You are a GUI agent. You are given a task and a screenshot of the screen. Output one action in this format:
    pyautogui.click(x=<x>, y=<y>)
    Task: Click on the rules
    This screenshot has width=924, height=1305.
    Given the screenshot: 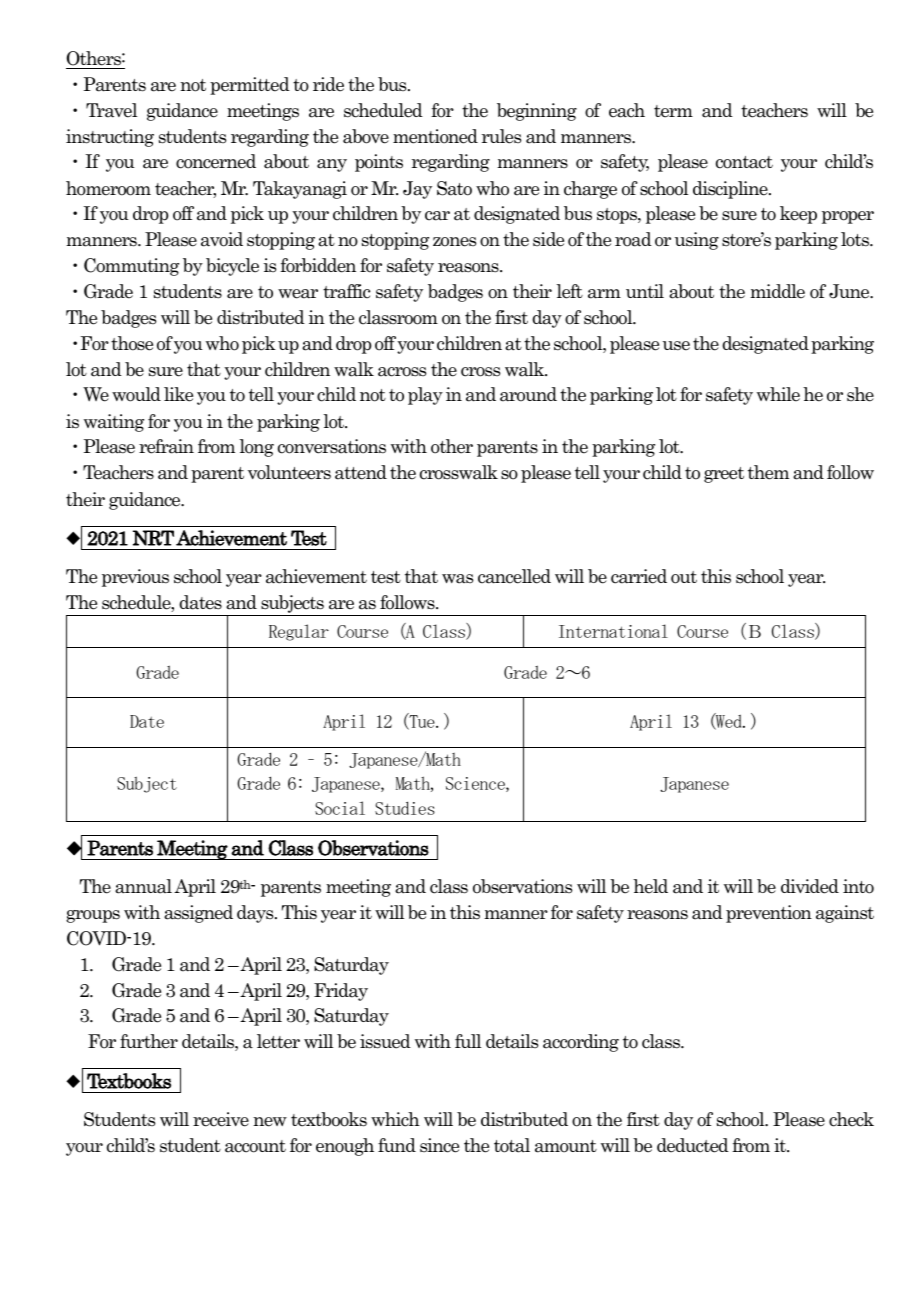 What is the action you would take?
    pyautogui.click(x=501, y=136)
